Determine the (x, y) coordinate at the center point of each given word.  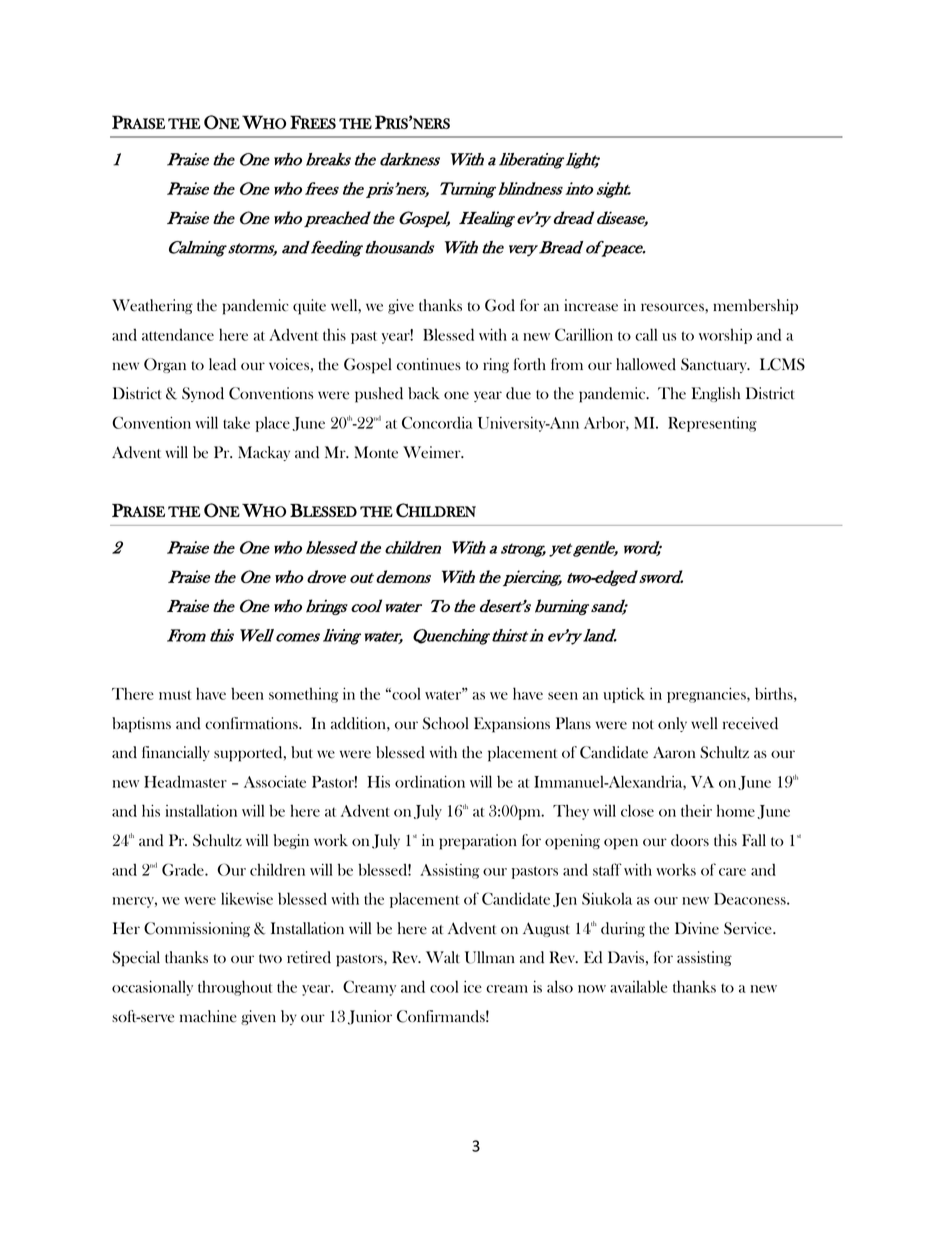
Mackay (264, 453)
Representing (712, 424)
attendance (178, 335)
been (247, 693)
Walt (443, 957)
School (446, 723)
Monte (376, 452)
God (500, 305)
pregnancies (707, 695)
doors (690, 840)
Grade (184, 869)
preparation (478, 842)
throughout (235, 988)
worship (725, 336)
